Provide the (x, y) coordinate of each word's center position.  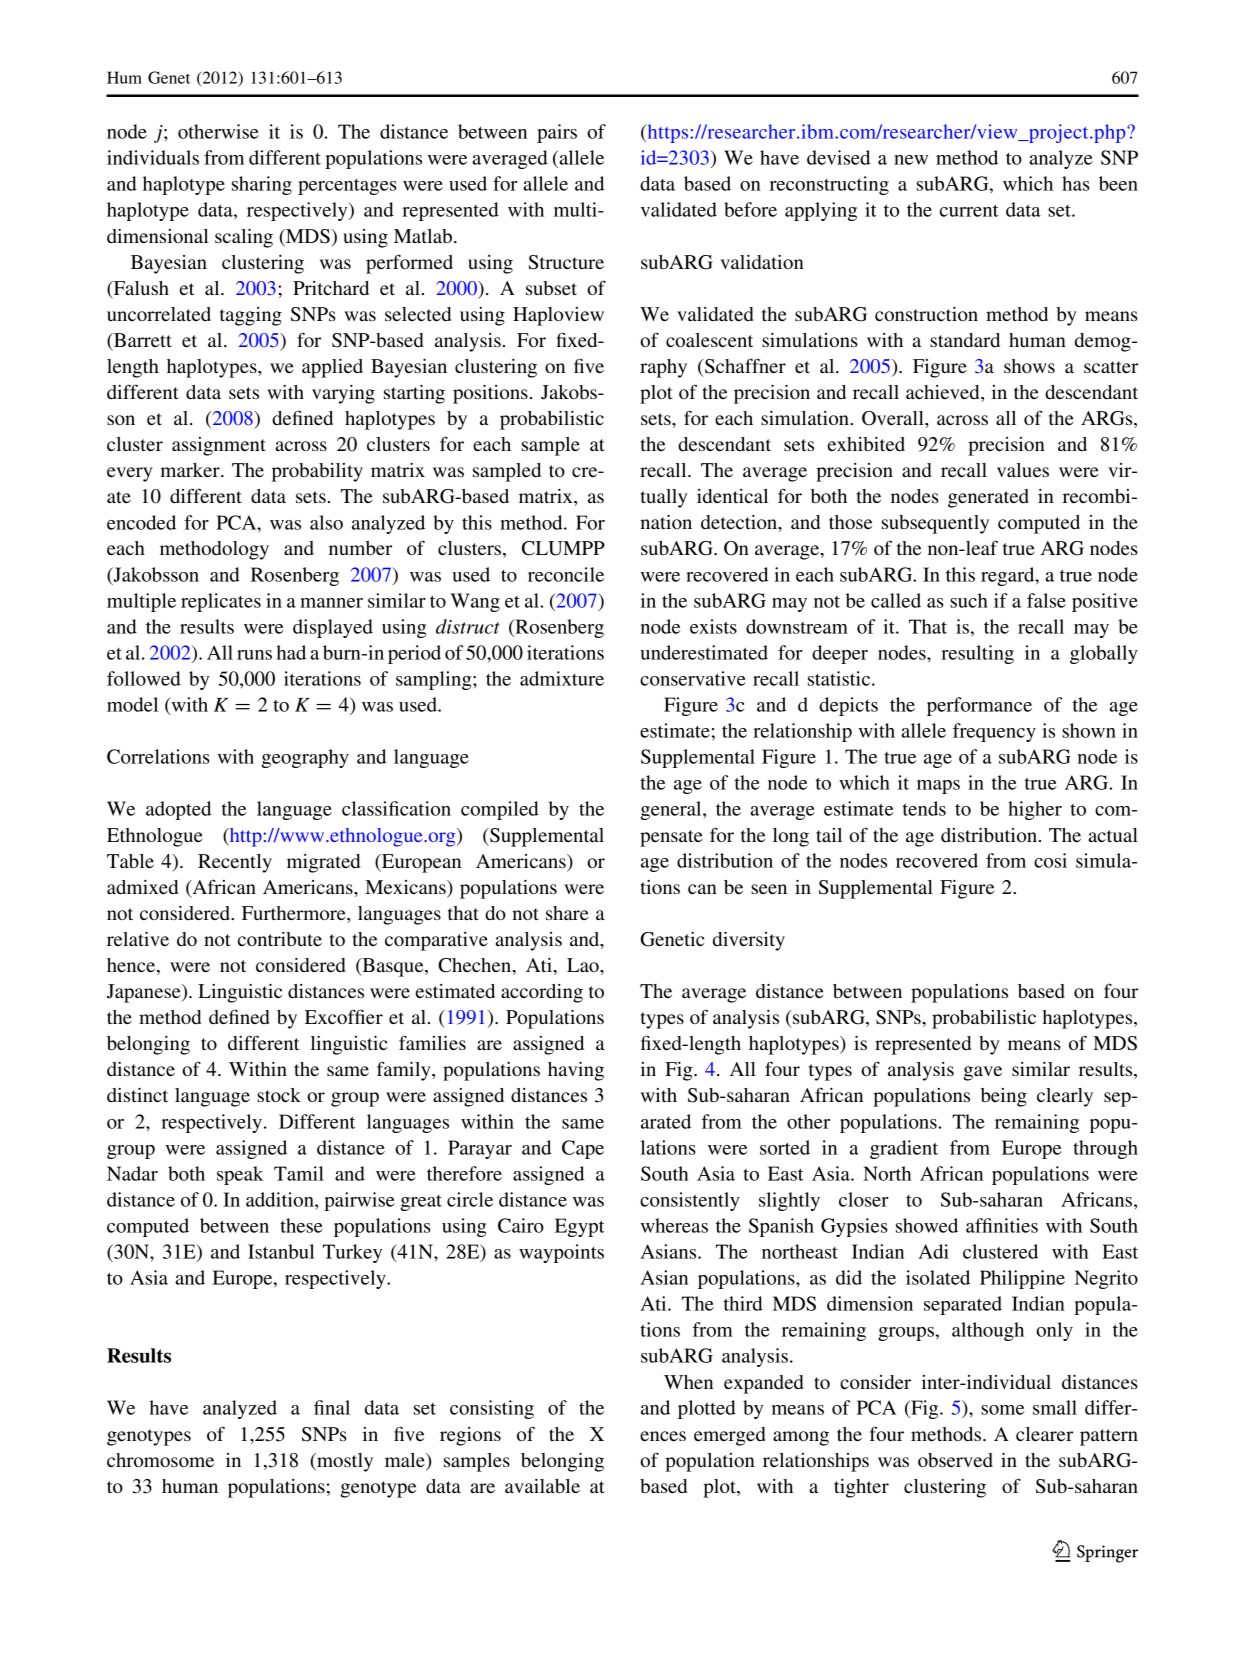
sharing (262, 185)
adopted (178, 810)
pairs (557, 133)
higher (1035, 810)
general (672, 810)
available (542, 1486)
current (969, 211)
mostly (344, 1462)
